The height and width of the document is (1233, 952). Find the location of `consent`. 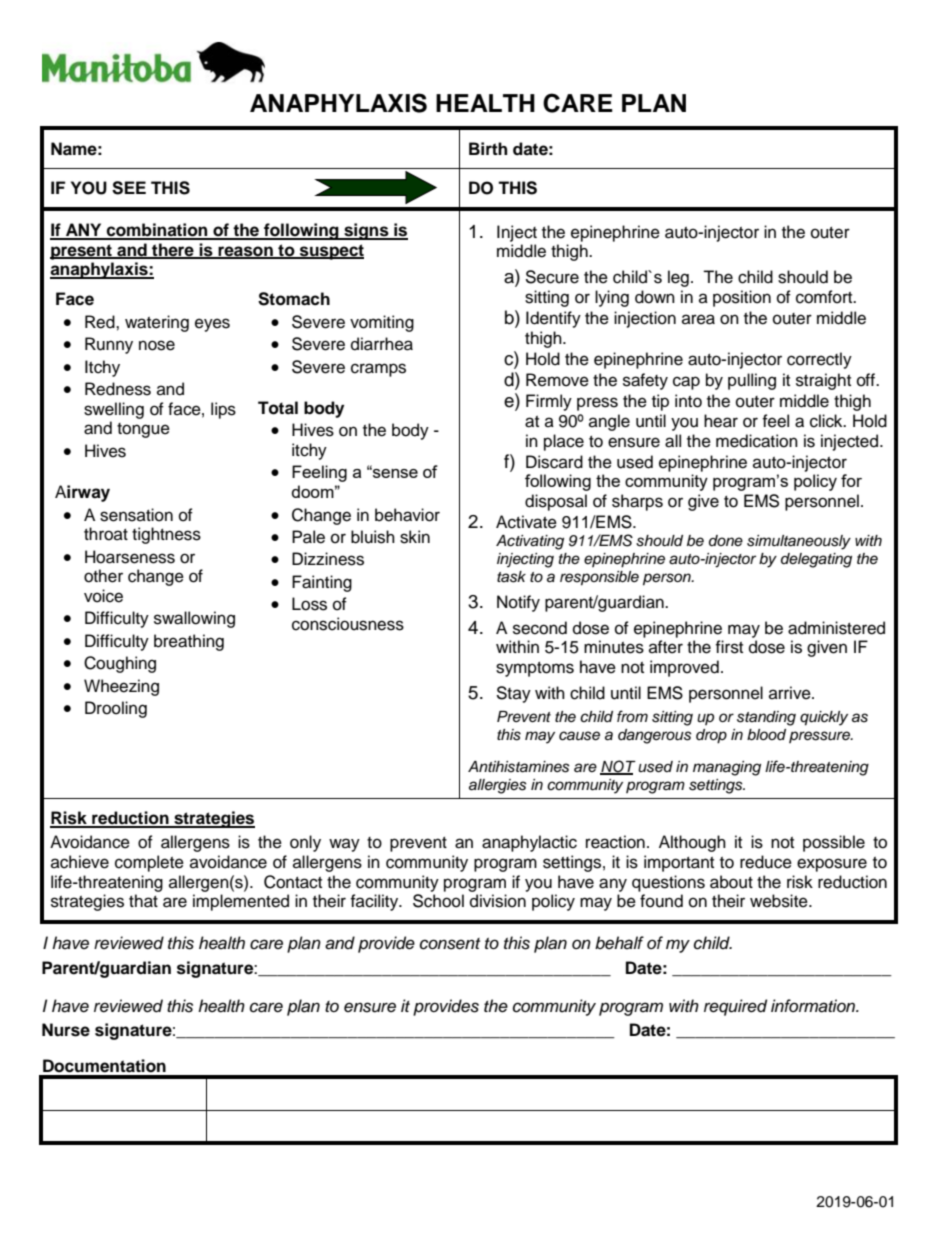

consent is located at coordinates (450, 944).
